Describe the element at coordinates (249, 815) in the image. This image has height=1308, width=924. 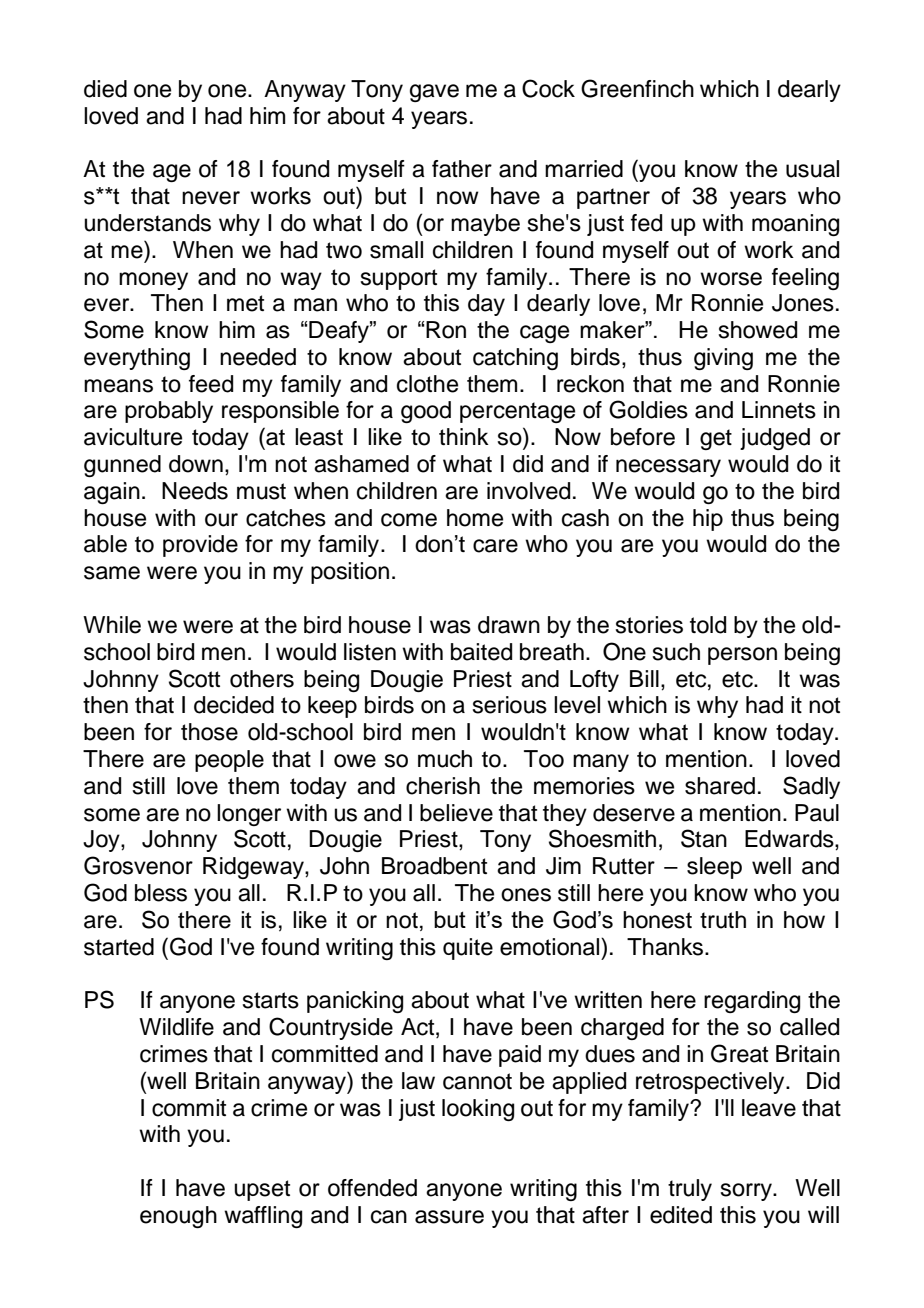
I see `longer` at that location.
